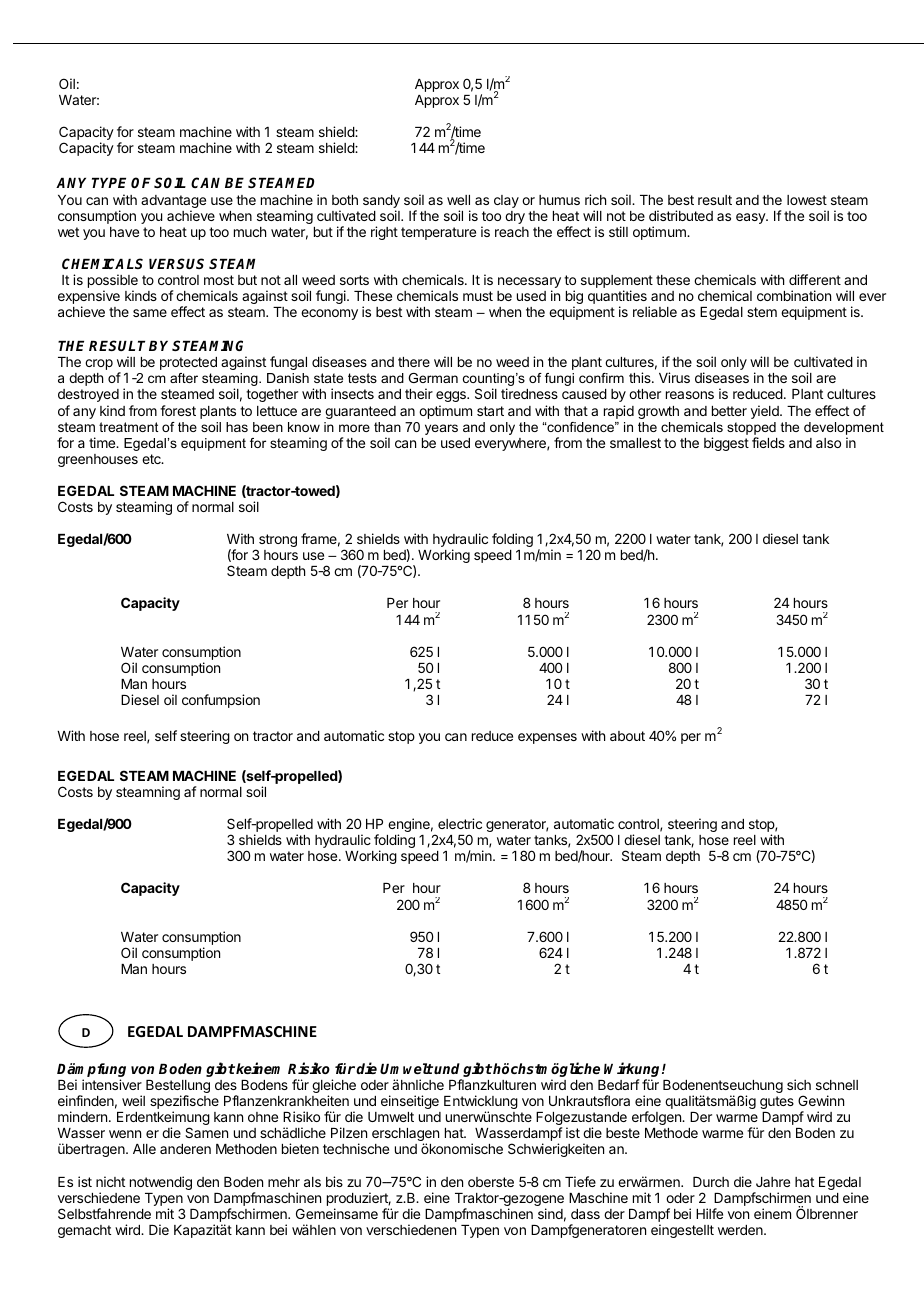  Describe the element at coordinates (124, 232) in the screenshot. I see `have` at that location.
